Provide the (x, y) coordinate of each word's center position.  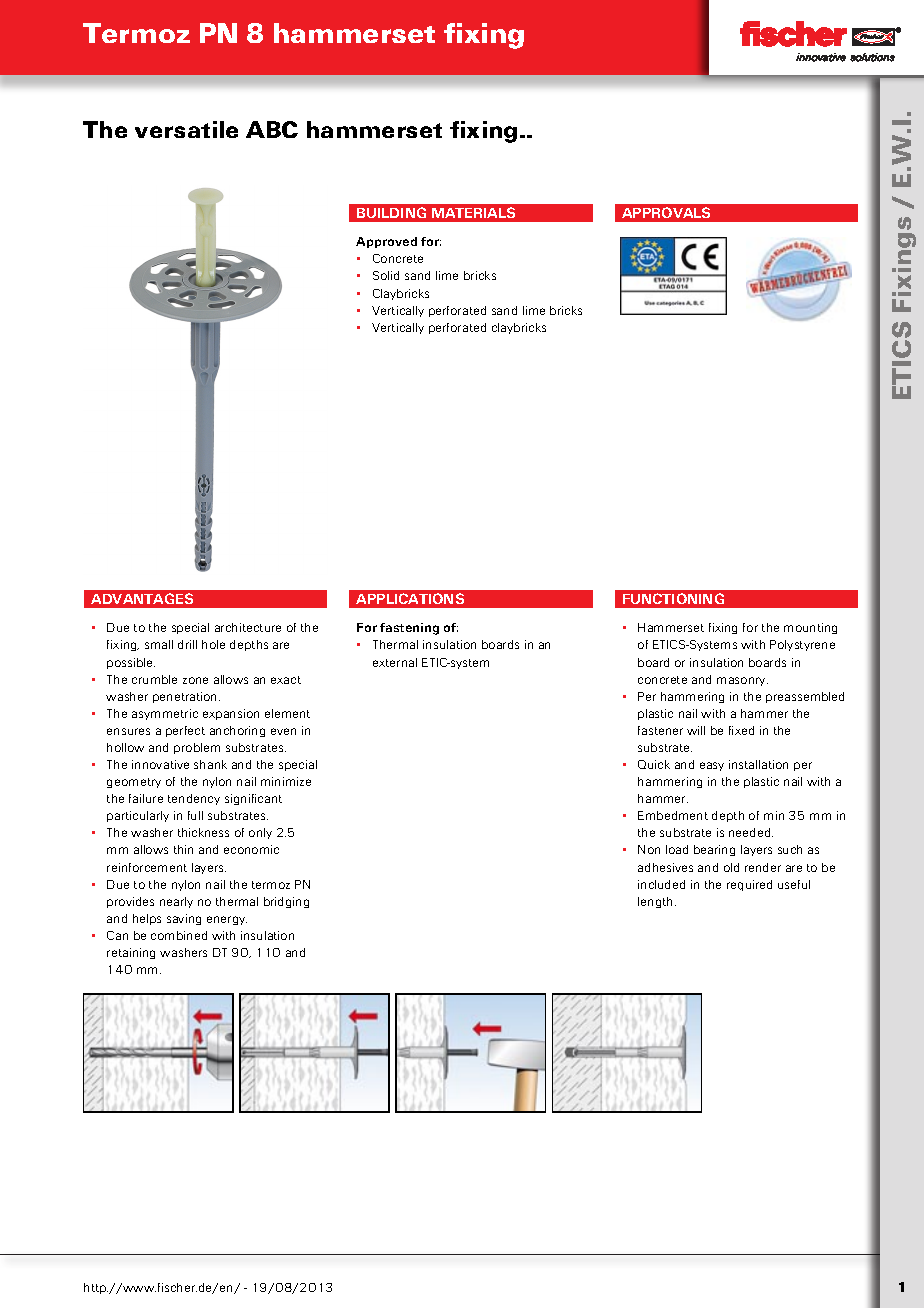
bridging (286, 902)
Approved (386, 242)
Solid (386, 275)
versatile (186, 129)
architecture (248, 627)
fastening (409, 629)
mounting (810, 628)
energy (227, 920)
